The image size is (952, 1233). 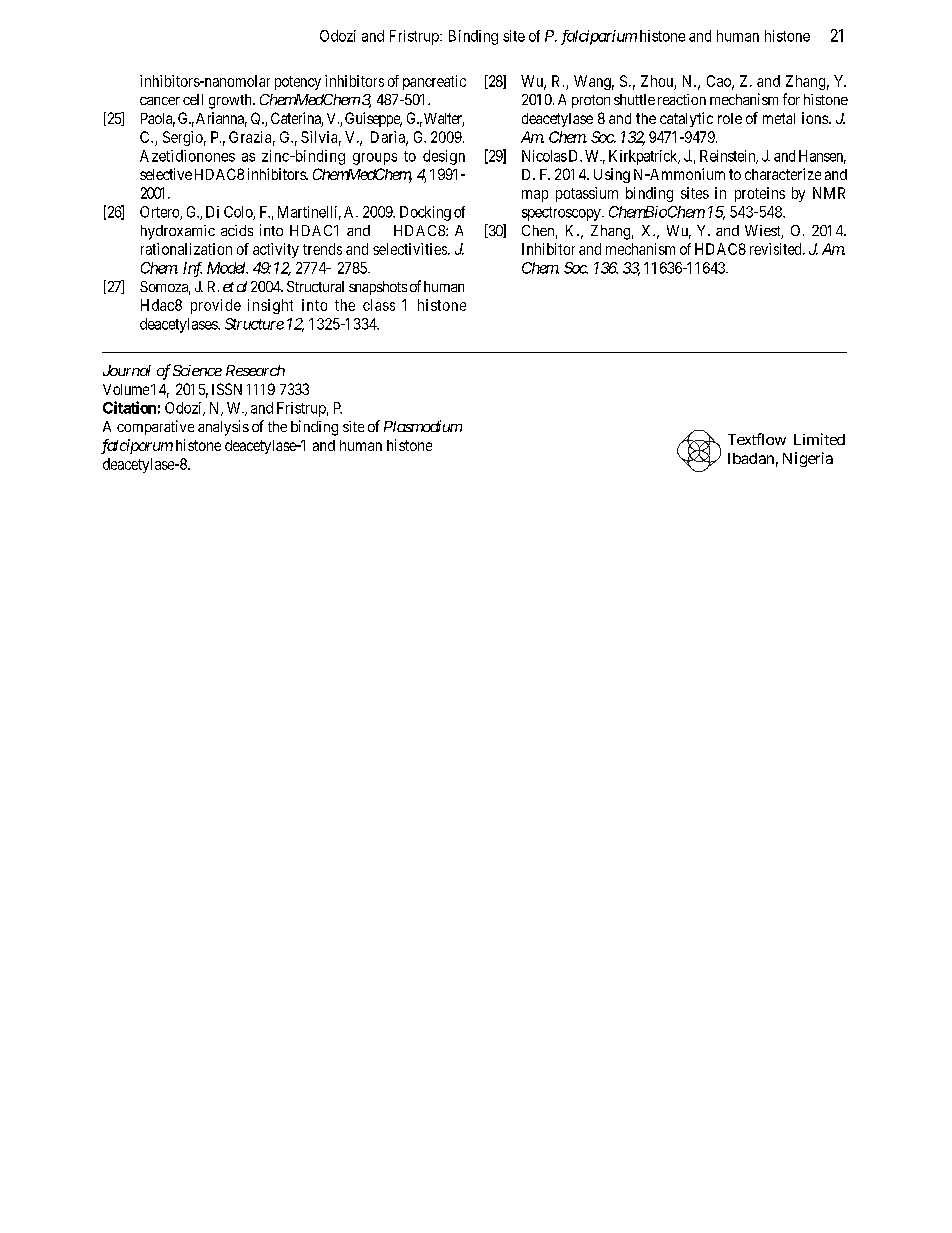 I want to click on rationalization, so click(x=186, y=249).
